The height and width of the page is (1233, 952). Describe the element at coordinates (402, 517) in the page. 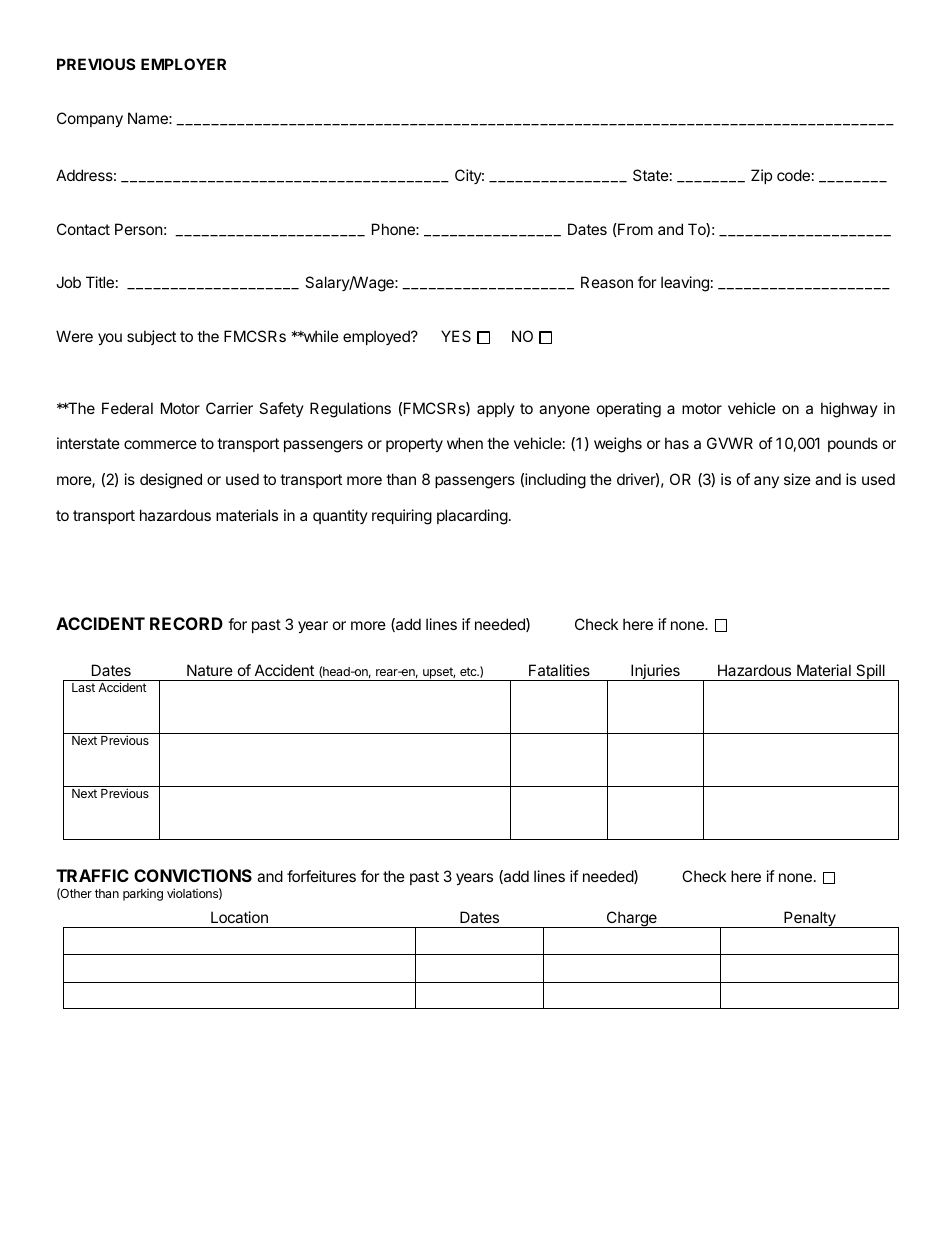

I see `requiring` at that location.
